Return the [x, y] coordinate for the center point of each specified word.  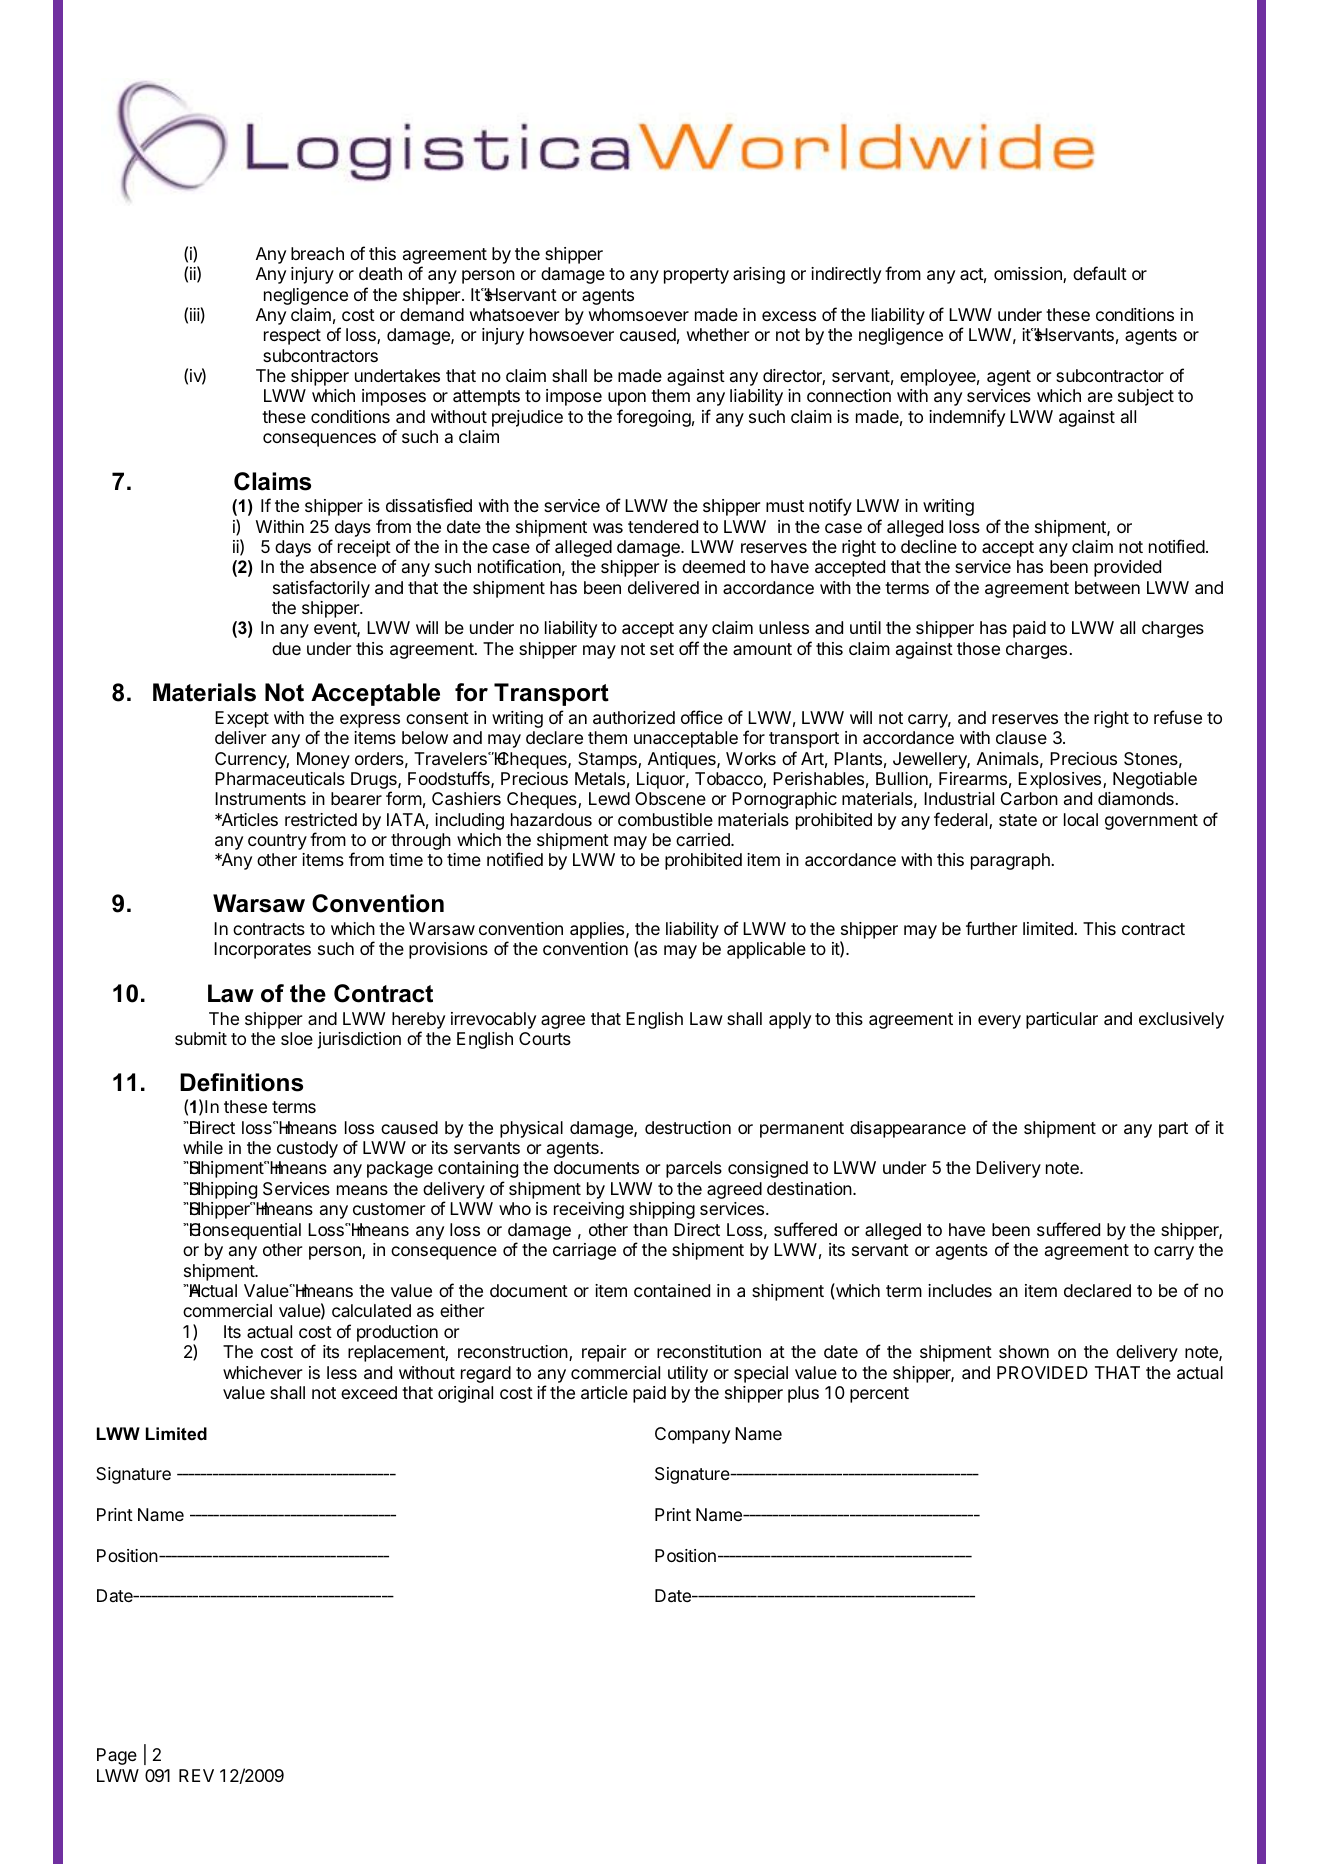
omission [1029, 275]
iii [195, 314]
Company [692, 1435]
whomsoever [639, 314]
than [650, 1229]
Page [117, 1756]
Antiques [683, 760]
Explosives [1061, 780]
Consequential [244, 1231]
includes [960, 1290]
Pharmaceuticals [280, 779]
